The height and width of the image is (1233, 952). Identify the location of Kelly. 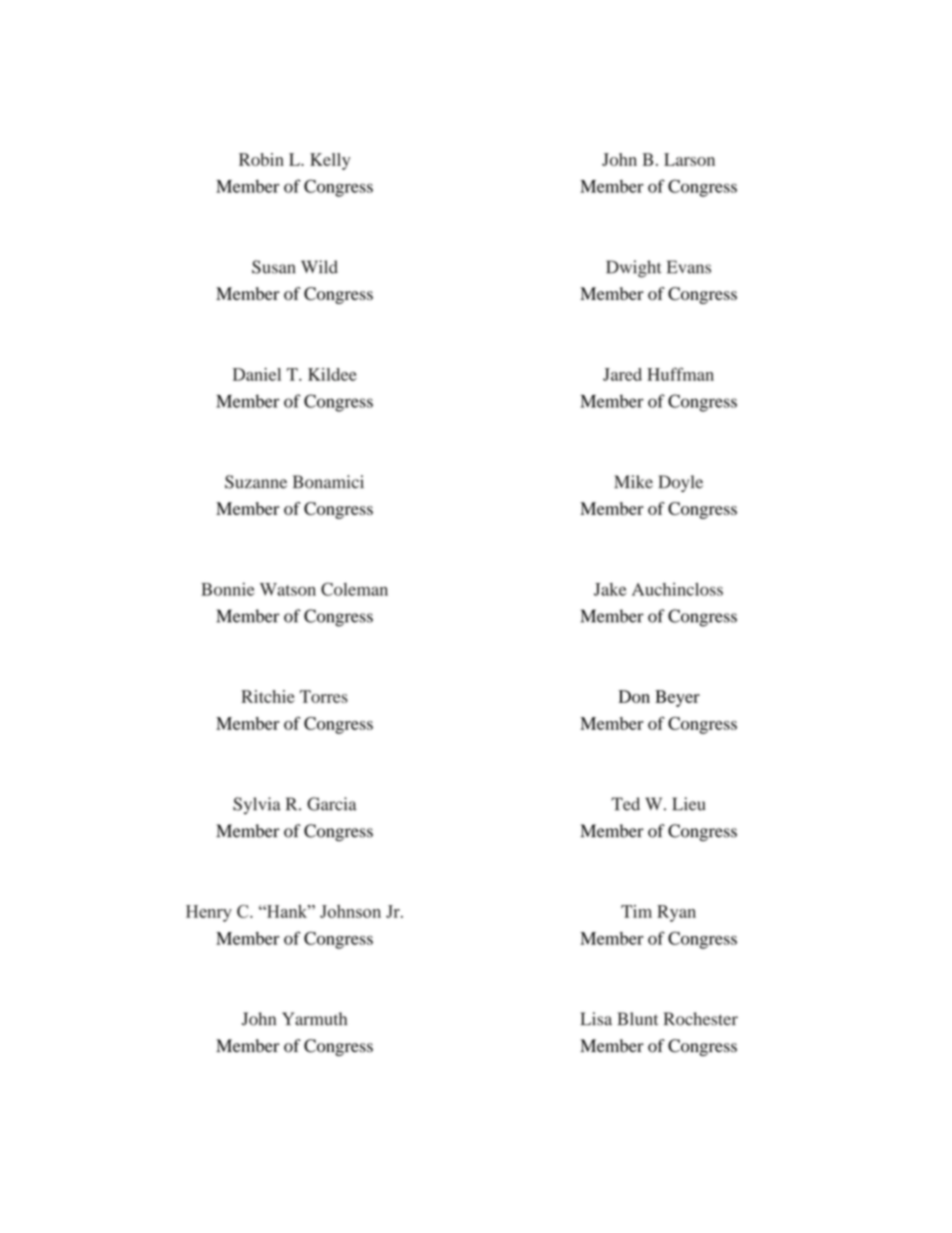
(330, 161).
